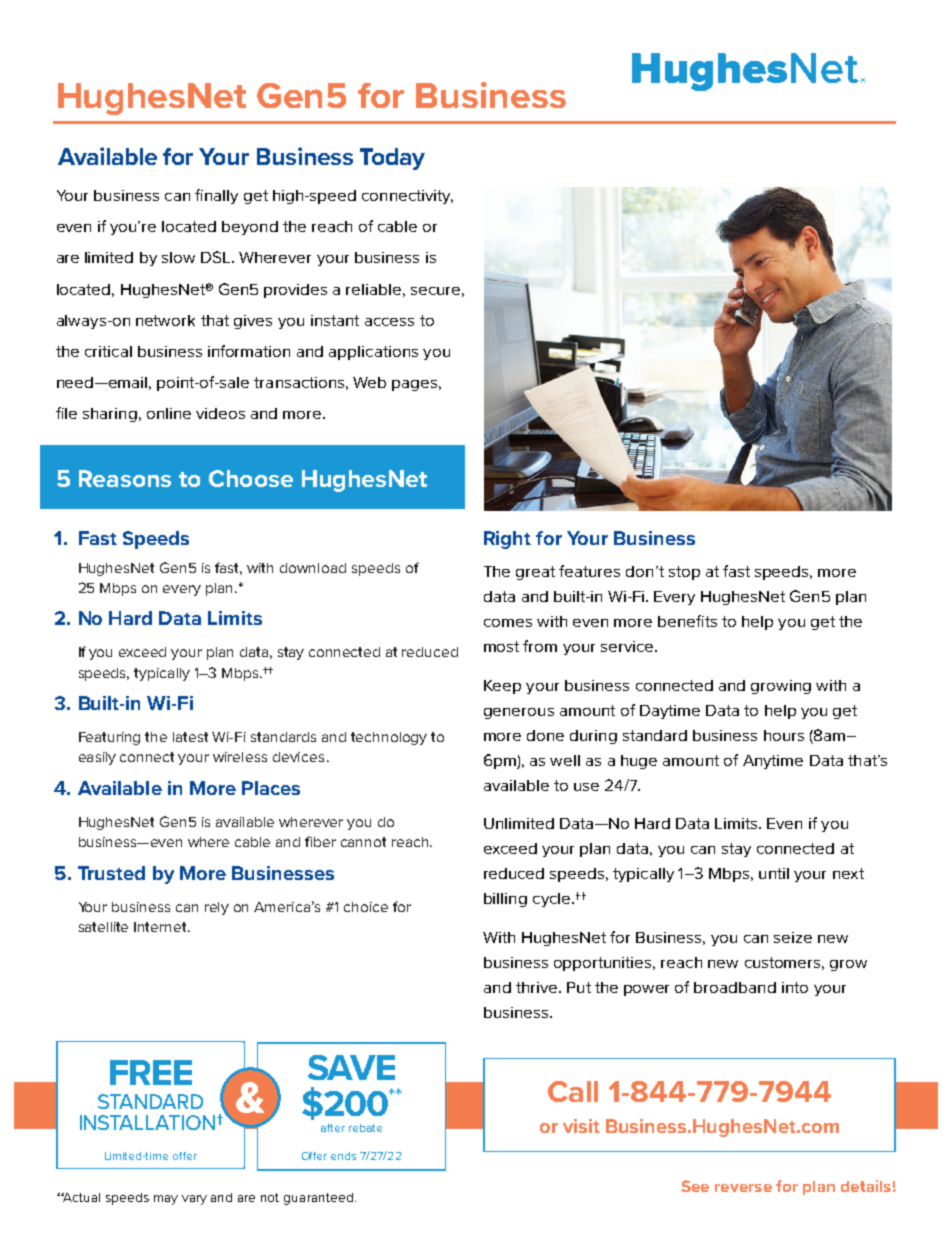 The width and height of the document is (952, 1233). I want to click on benefits, so click(687, 621).
